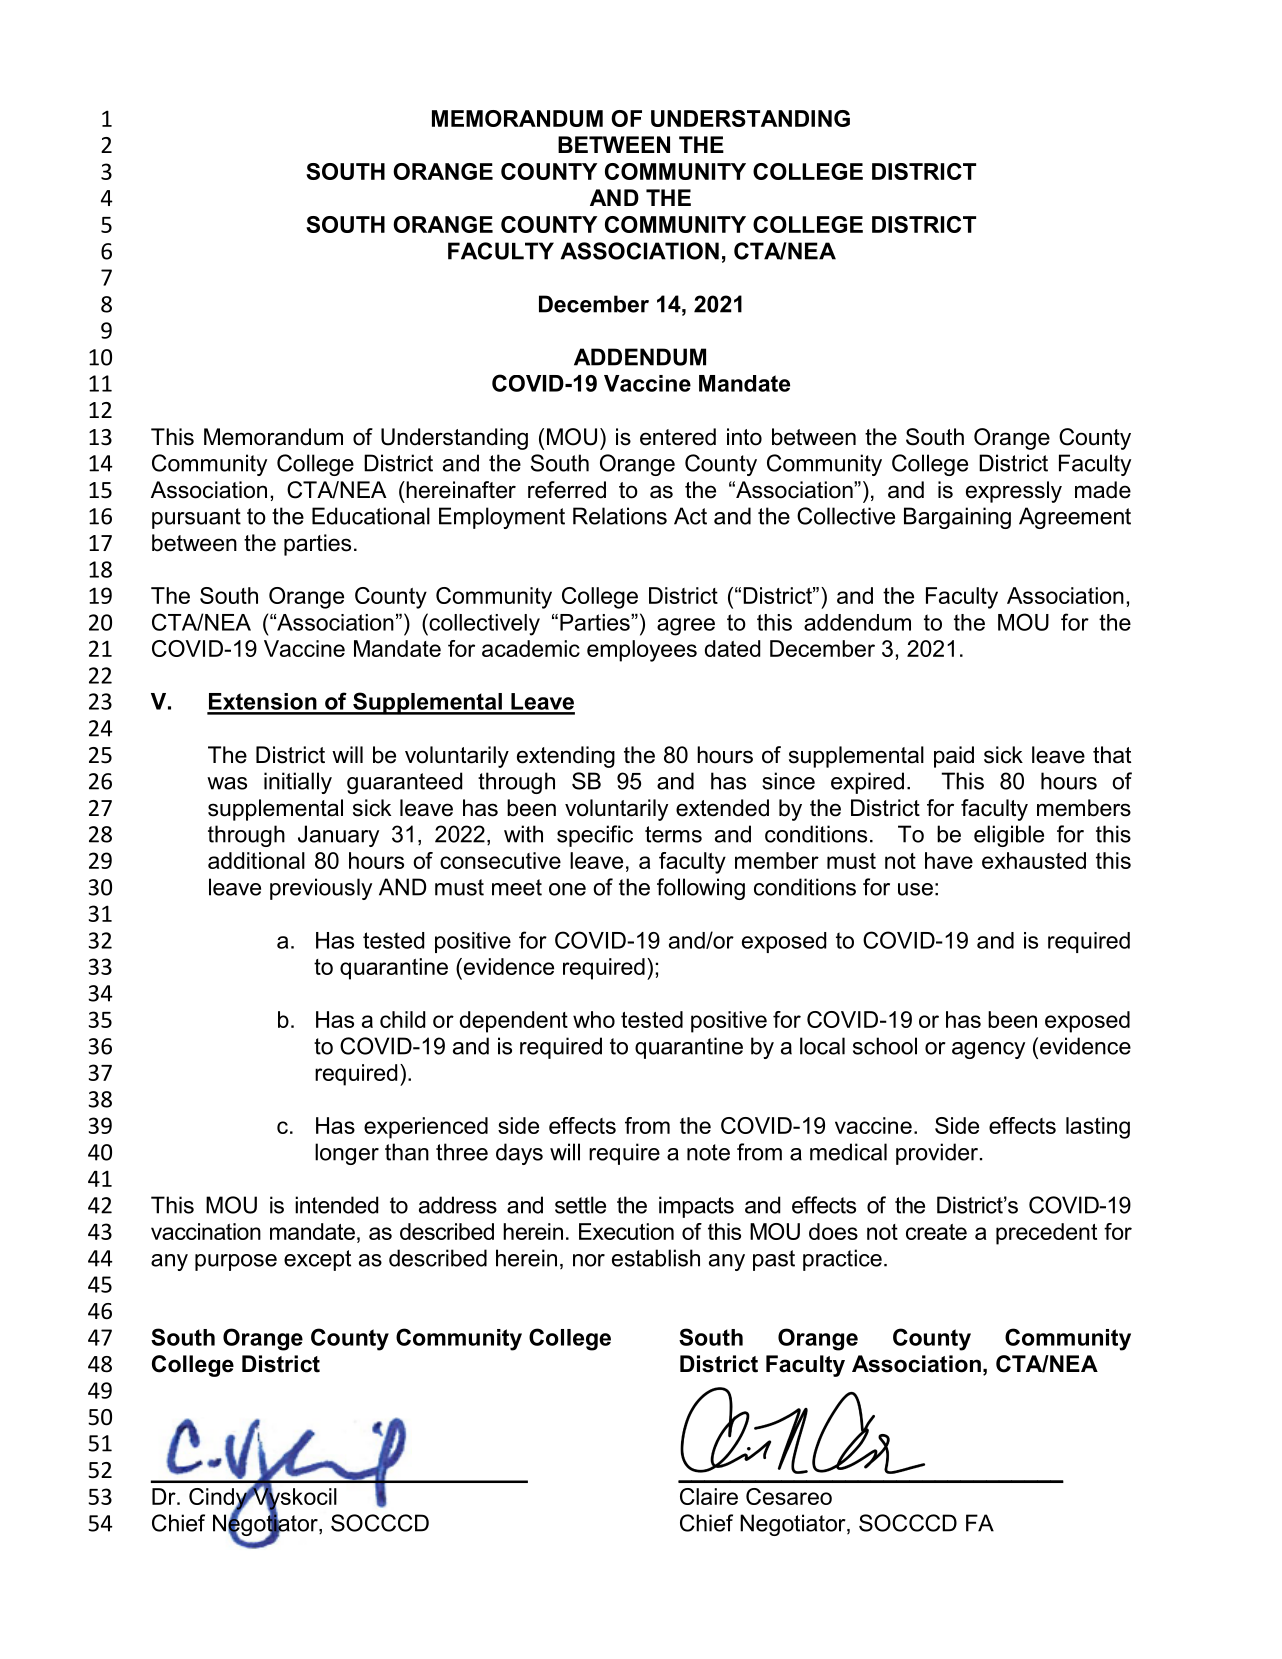 The image size is (1282, 1659). What do you see at coordinates (954, 757) in the screenshot?
I see `paid` at bounding box center [954, 757].
